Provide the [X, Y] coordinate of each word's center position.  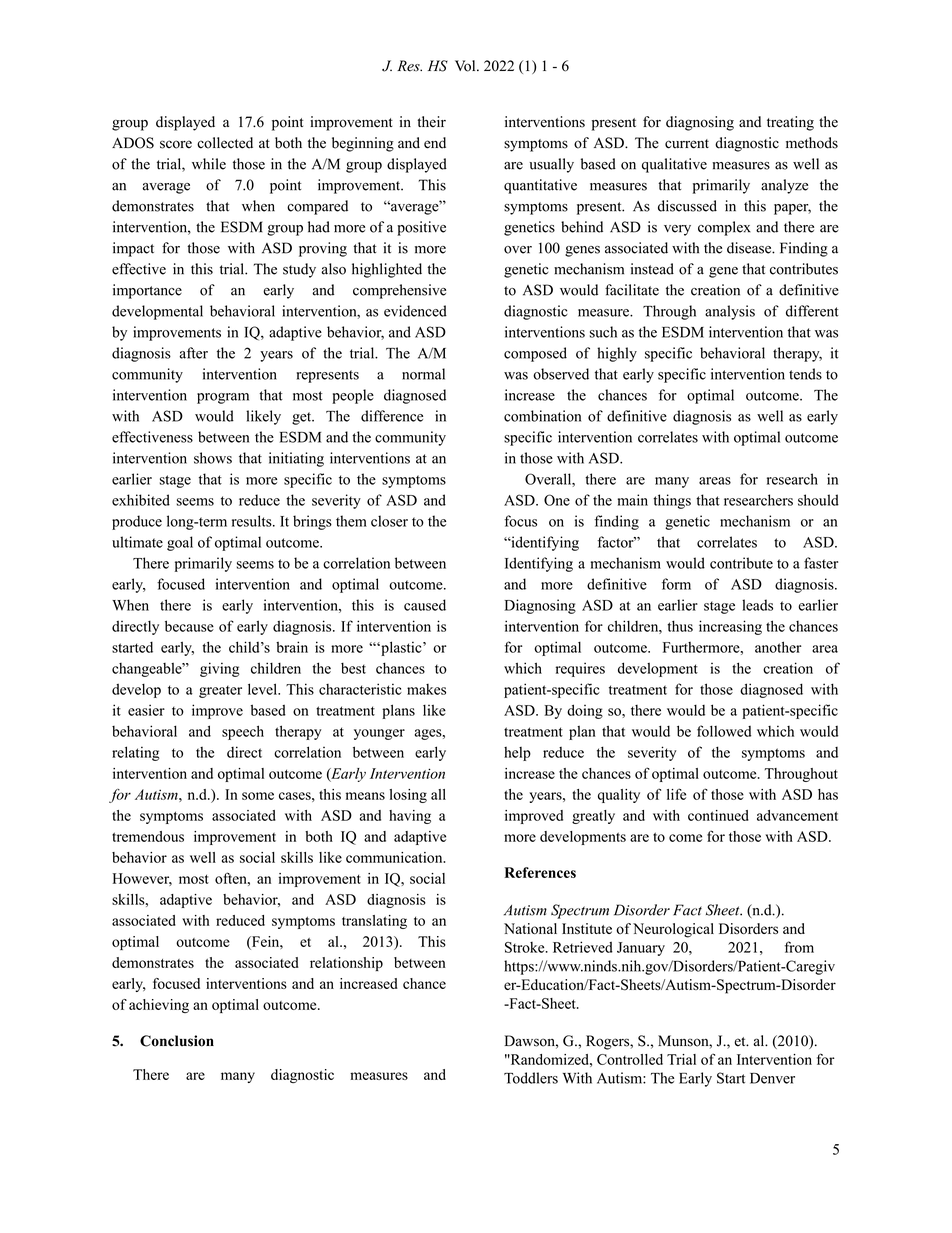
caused [425, 605]
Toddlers [531, 1078]
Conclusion [177, 1041]
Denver [772, 1078]
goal [180, 543]
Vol [466, 66]
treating [790, 123]
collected [225, 143]
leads [757, 605]
